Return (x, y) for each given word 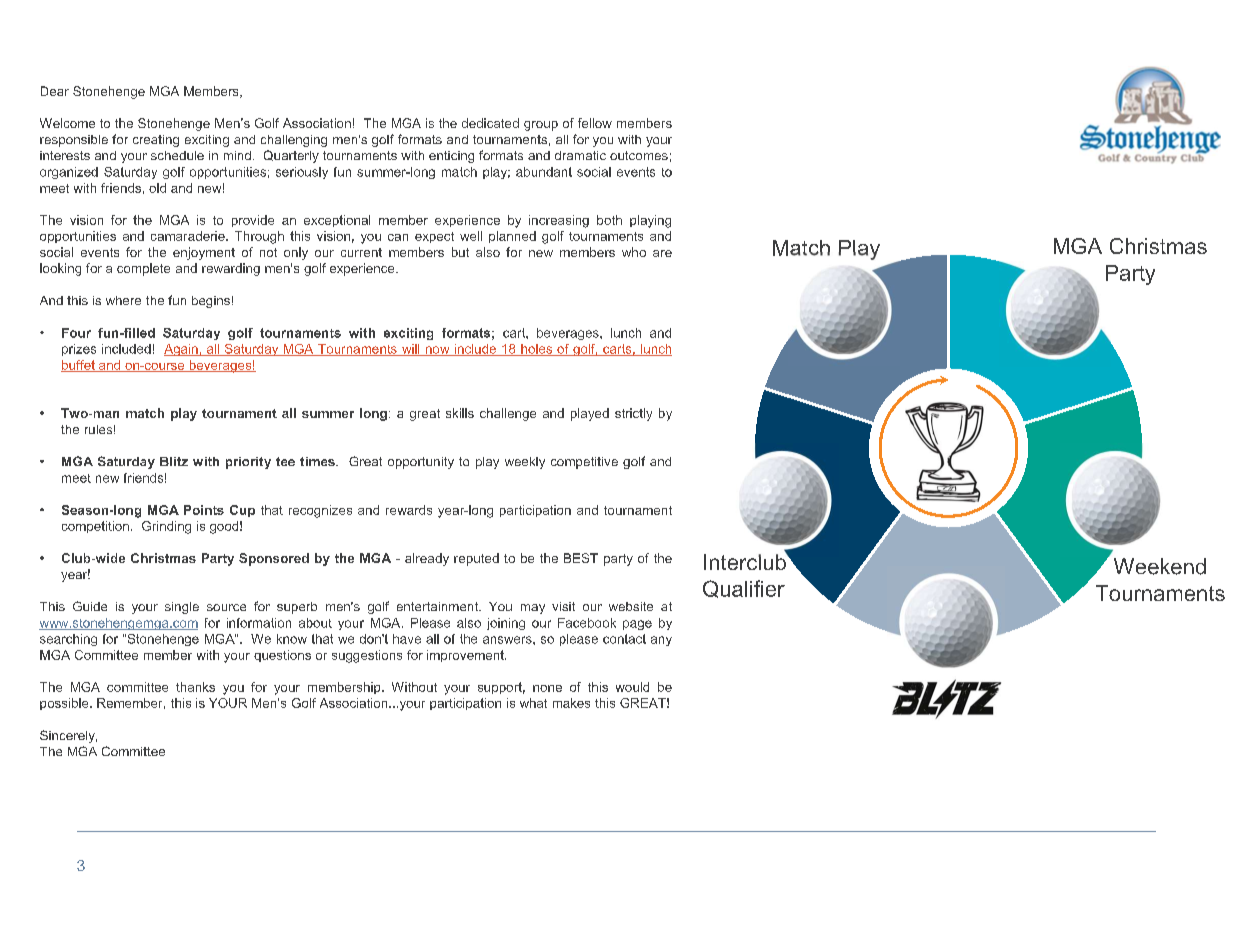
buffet (79, 366)
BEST (581, 558)
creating (156, 141)
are (662, 253)
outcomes (639, 155)
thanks (195, 687)
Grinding (166, 527)
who (634, 252)
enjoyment (204, 253)
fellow (595, 123)
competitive (584, 463)
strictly (633, 414)
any (661, 641)
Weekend (1160, 566)
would (632, 687)
